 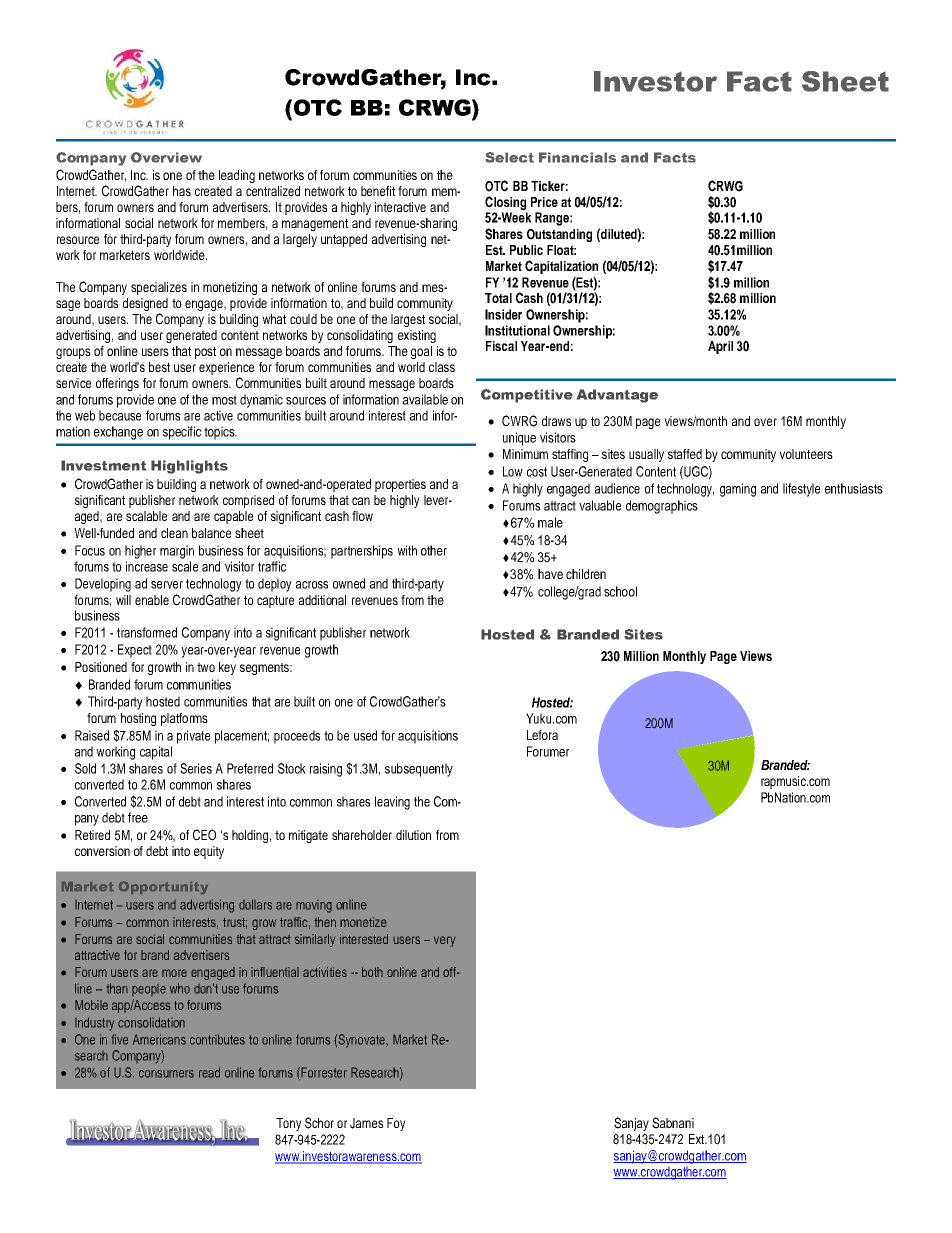 What do you see at coordinates (738, 490) in the screenshot?
I see `gaming` at bounding box center [738, 490].
